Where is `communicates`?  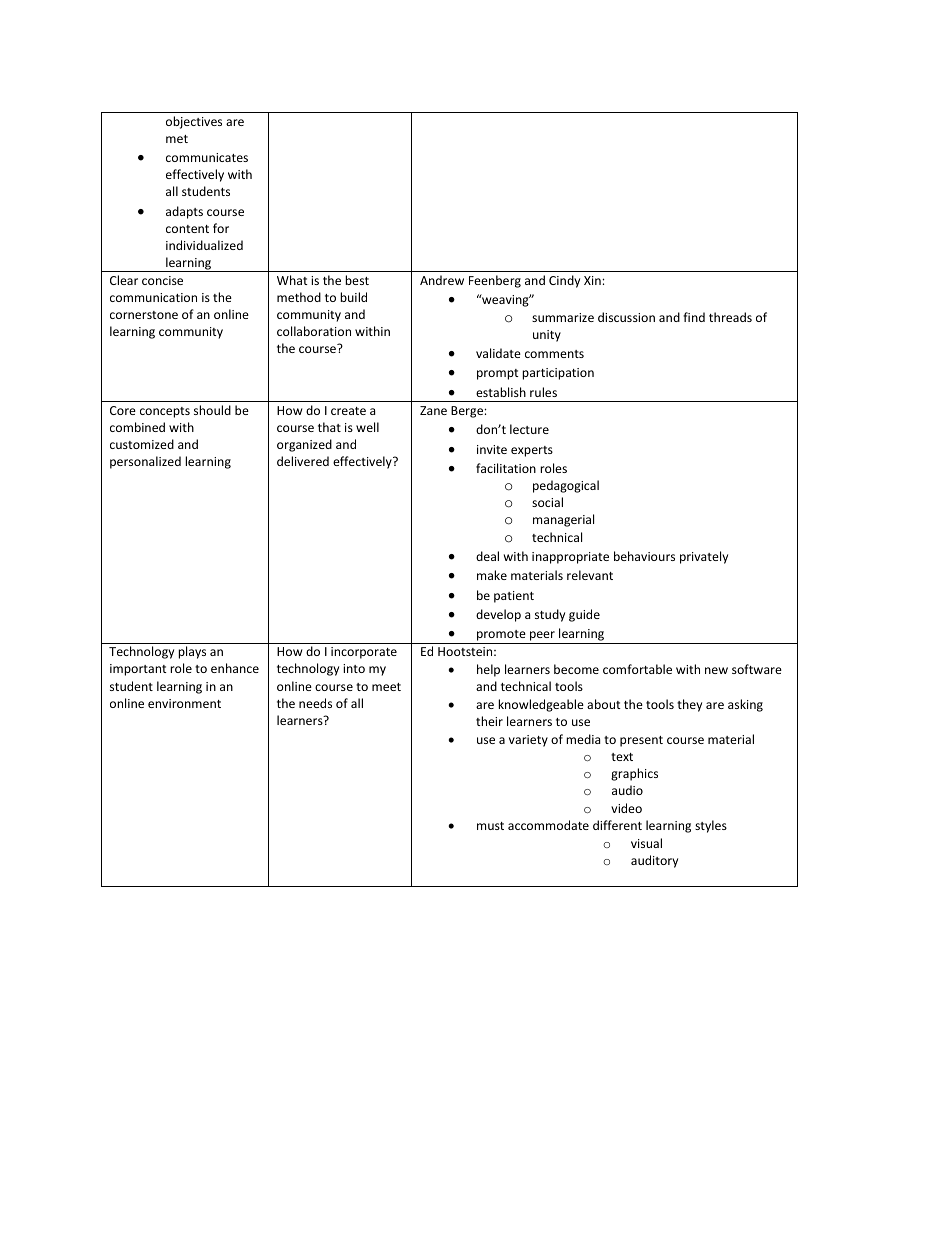 communicates is located at coordinates (207, 157).
